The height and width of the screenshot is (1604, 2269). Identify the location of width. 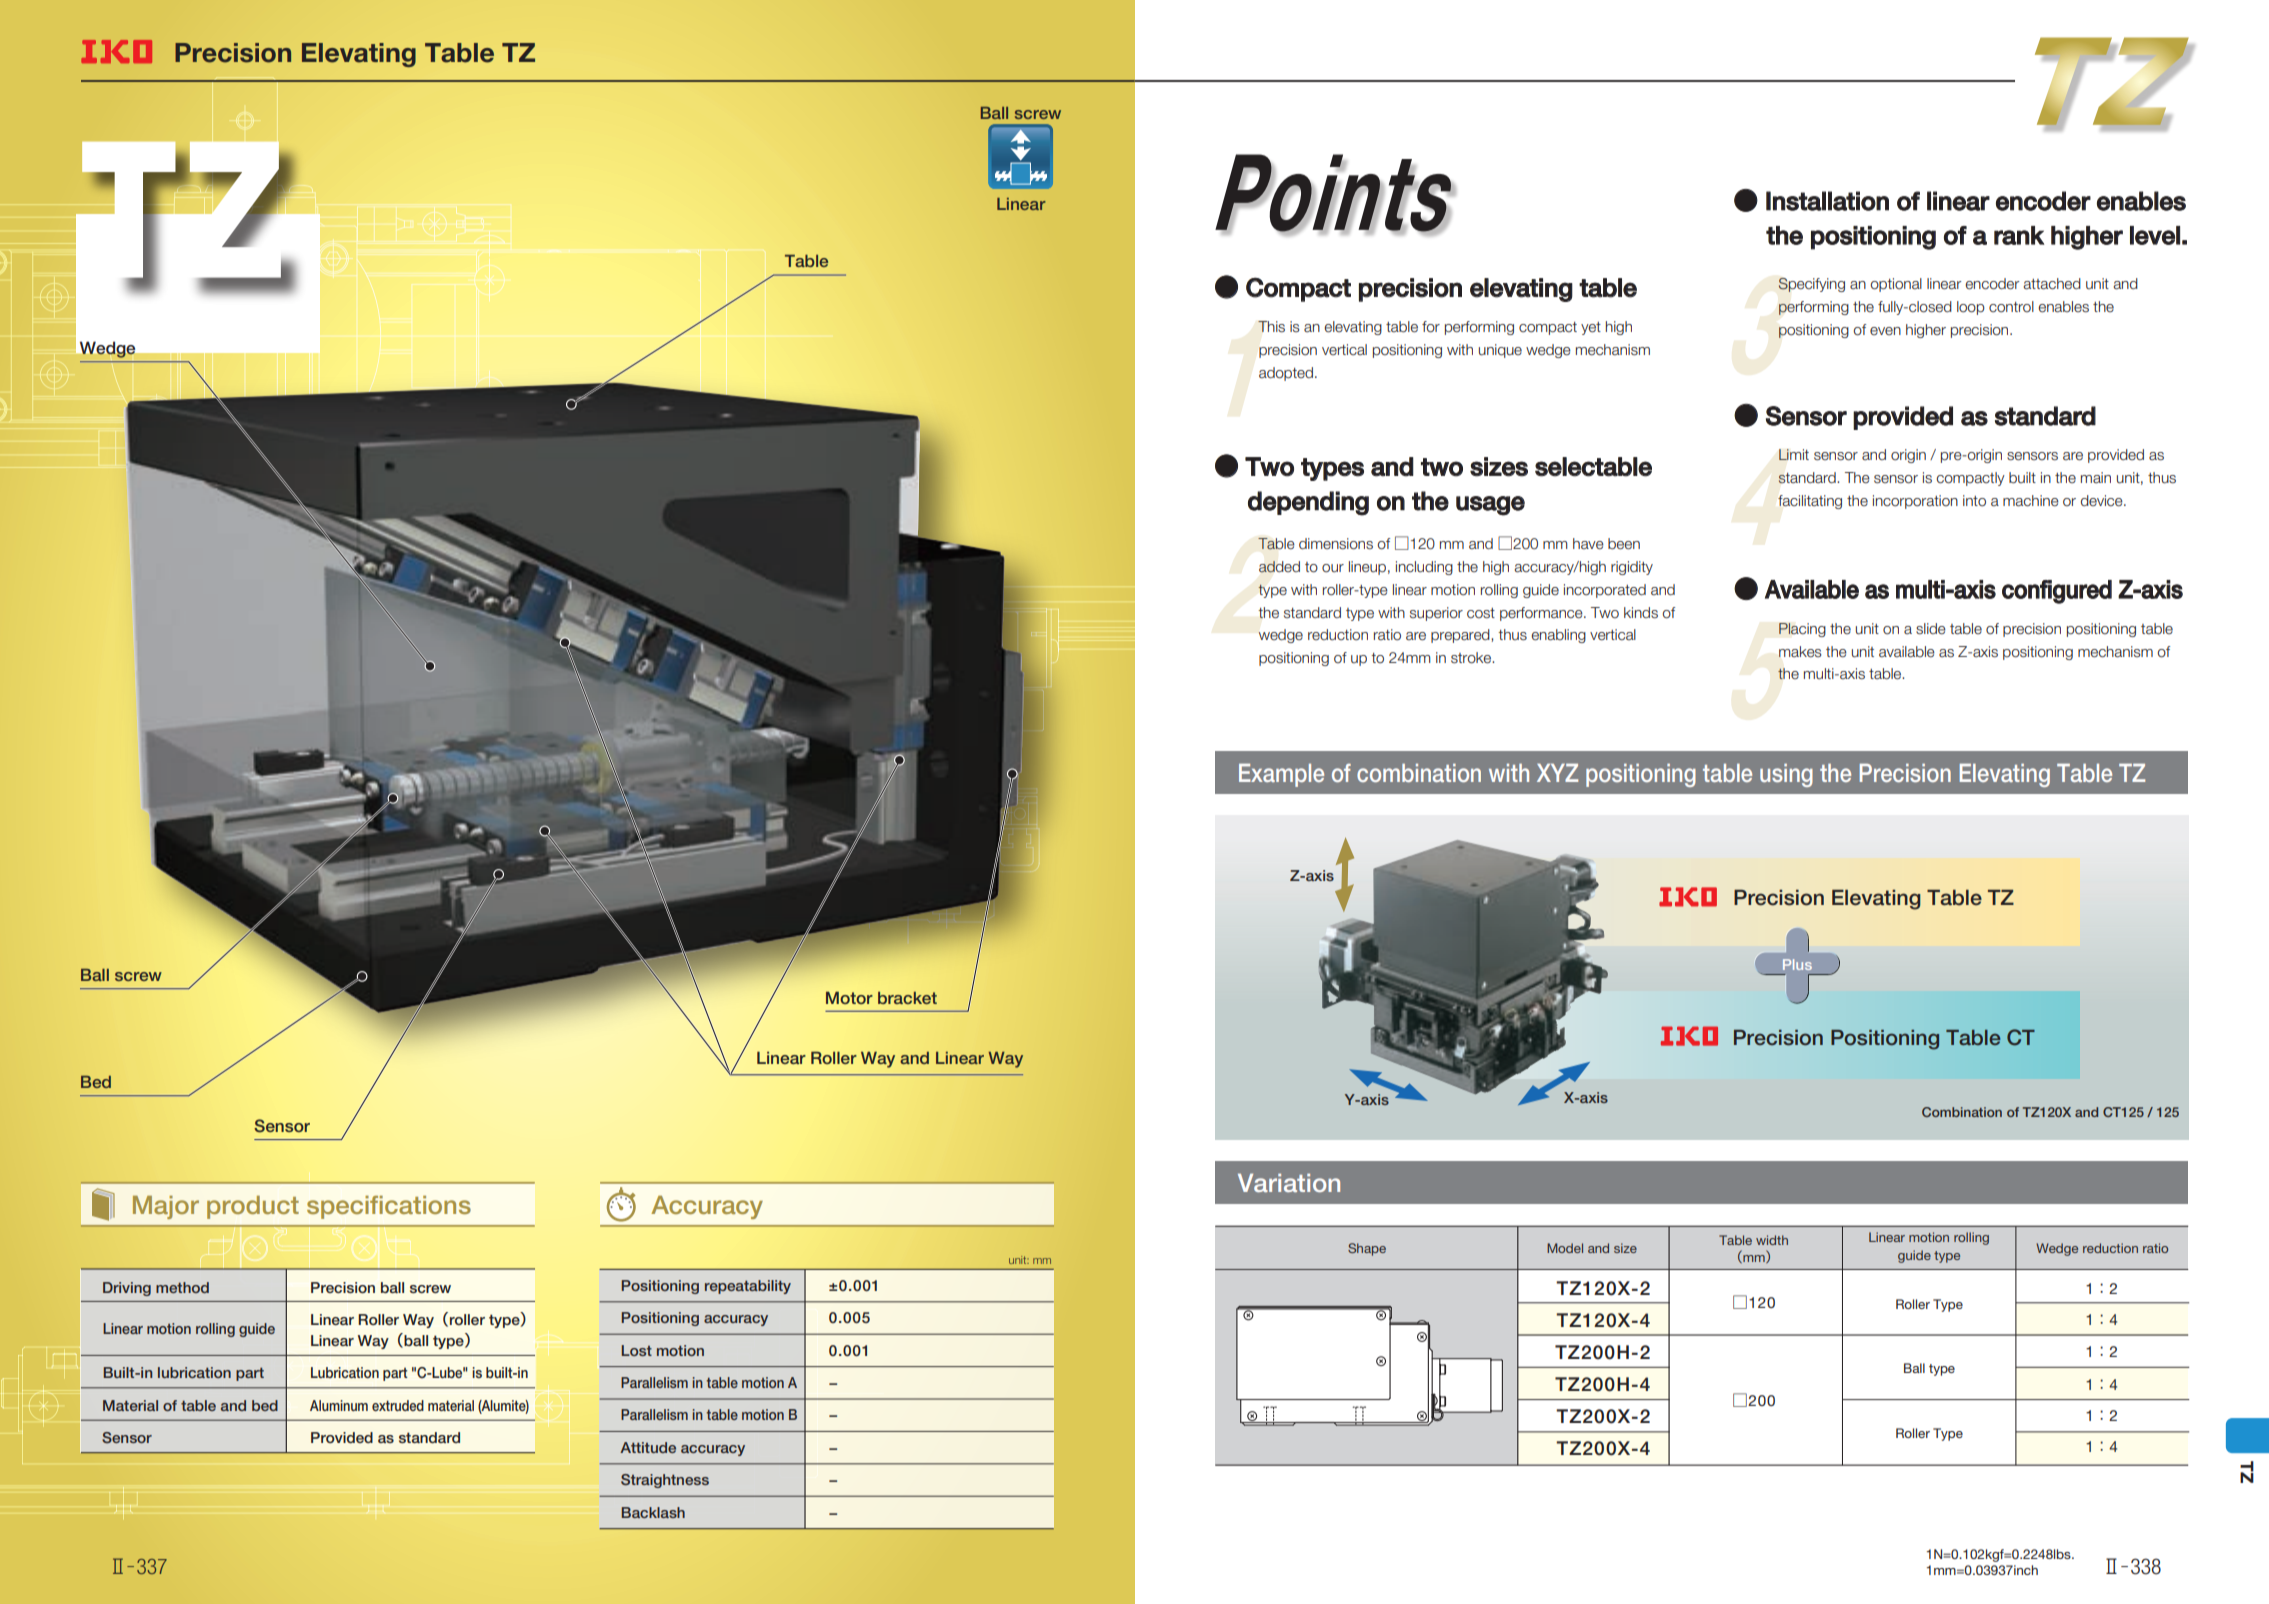
(1772, 1240).
